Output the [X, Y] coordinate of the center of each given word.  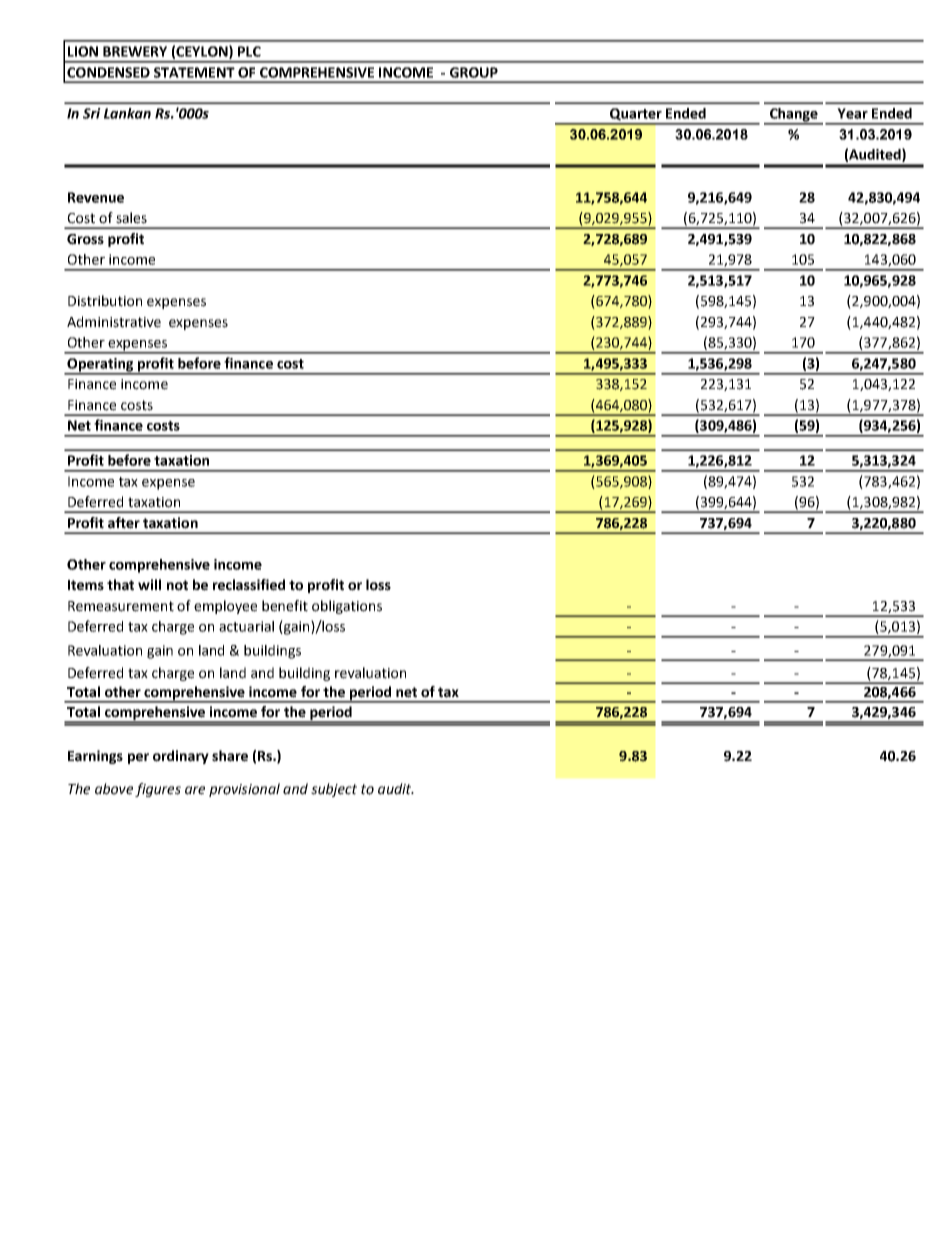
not [177, 585]
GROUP [474, 72]
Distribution [105, 301]
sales [131, 218]
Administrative [114, 322]
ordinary [181, 757]
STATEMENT [194, 72]
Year [852, 113]
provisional [244, 790]
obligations [347, 607]
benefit [285, 606]
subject [334, 790]
